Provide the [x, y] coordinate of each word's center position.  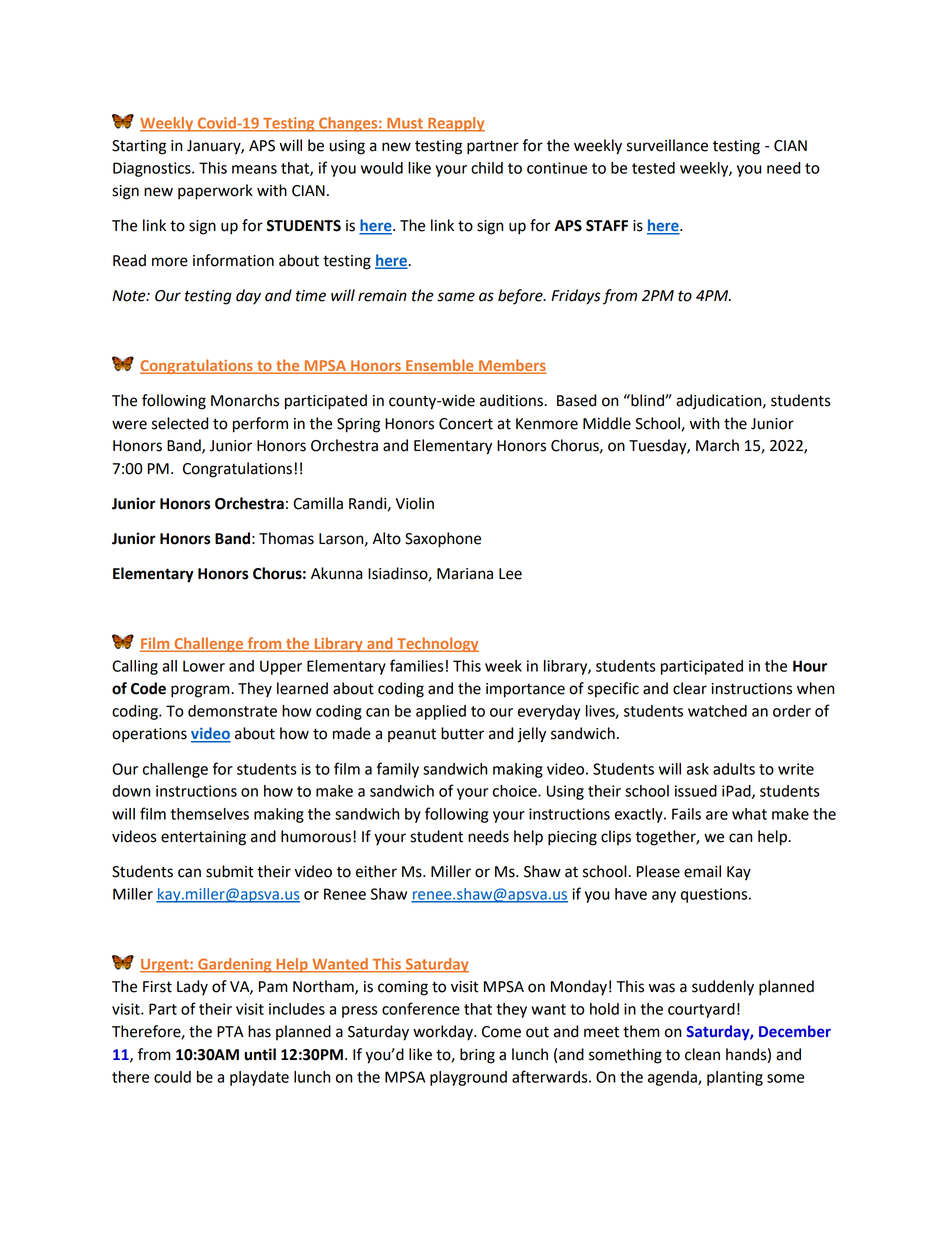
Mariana [465, 574]
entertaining [203, 838]
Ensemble [440, 366]
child [487, 168]
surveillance [667, 145]
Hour [810, 666]
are [717, 815]
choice [516, 791]
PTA [230, 1031]
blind [647, 400]
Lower [204, 666]
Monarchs [245, 400]
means [254, 169]
